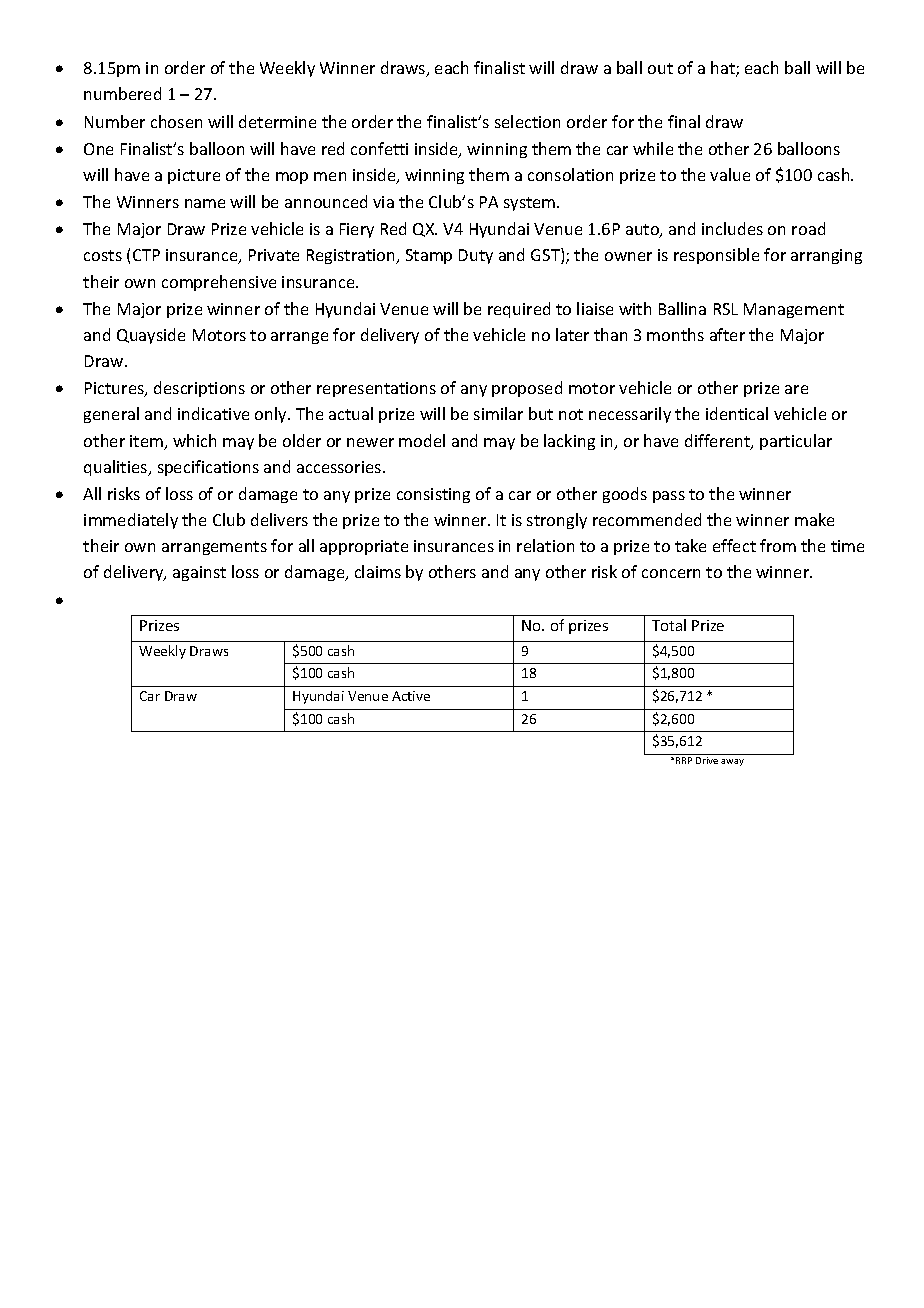 The width and height of the screenshot is (924, 1308). I want to click on required, so click(519, 310).
